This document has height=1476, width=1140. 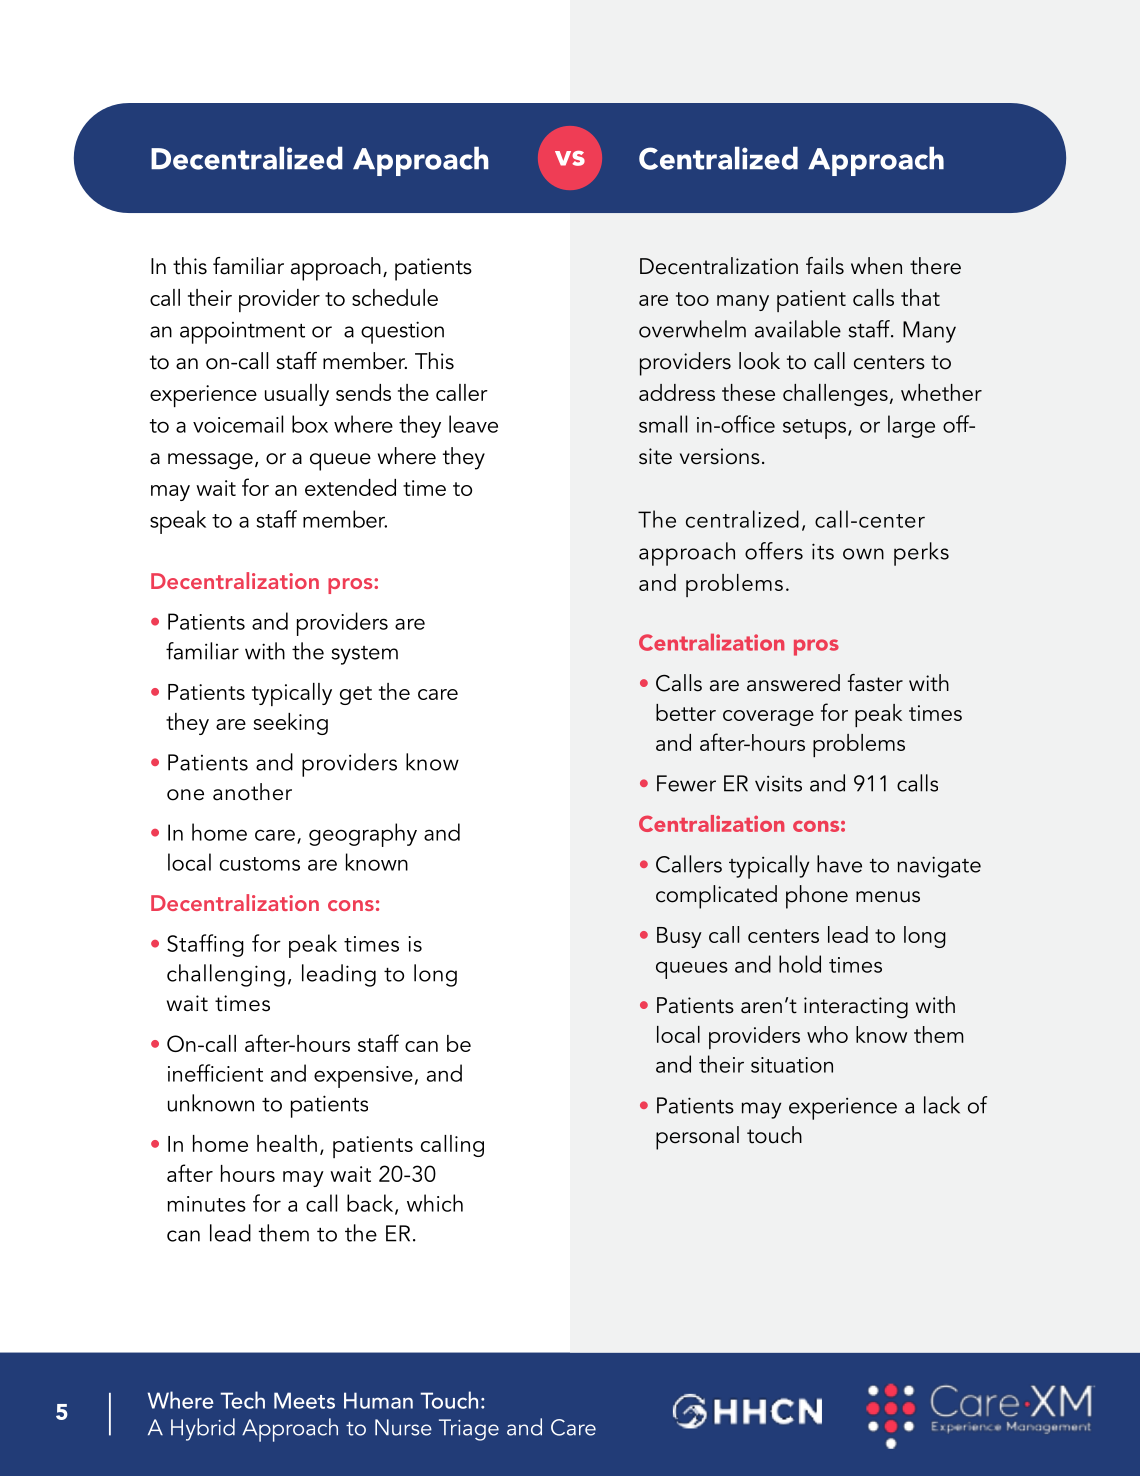 I want to click on personal, so click(x=697, y=1138).
